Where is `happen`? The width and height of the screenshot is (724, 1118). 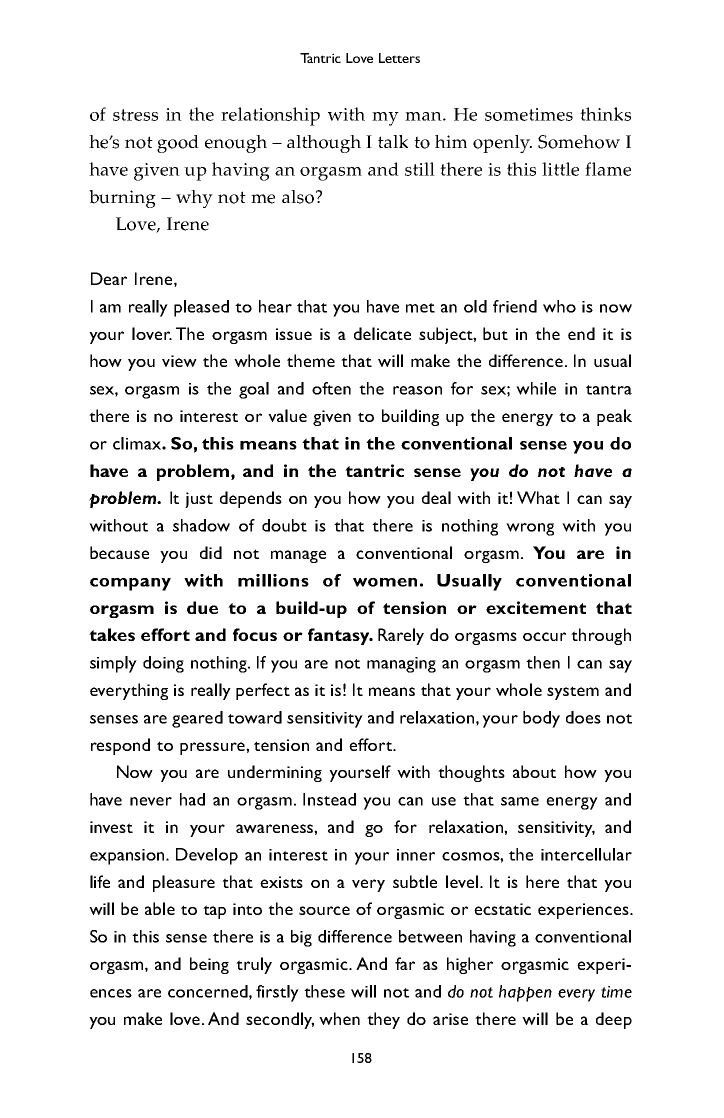
happen is located at coordinates (525, 993).
